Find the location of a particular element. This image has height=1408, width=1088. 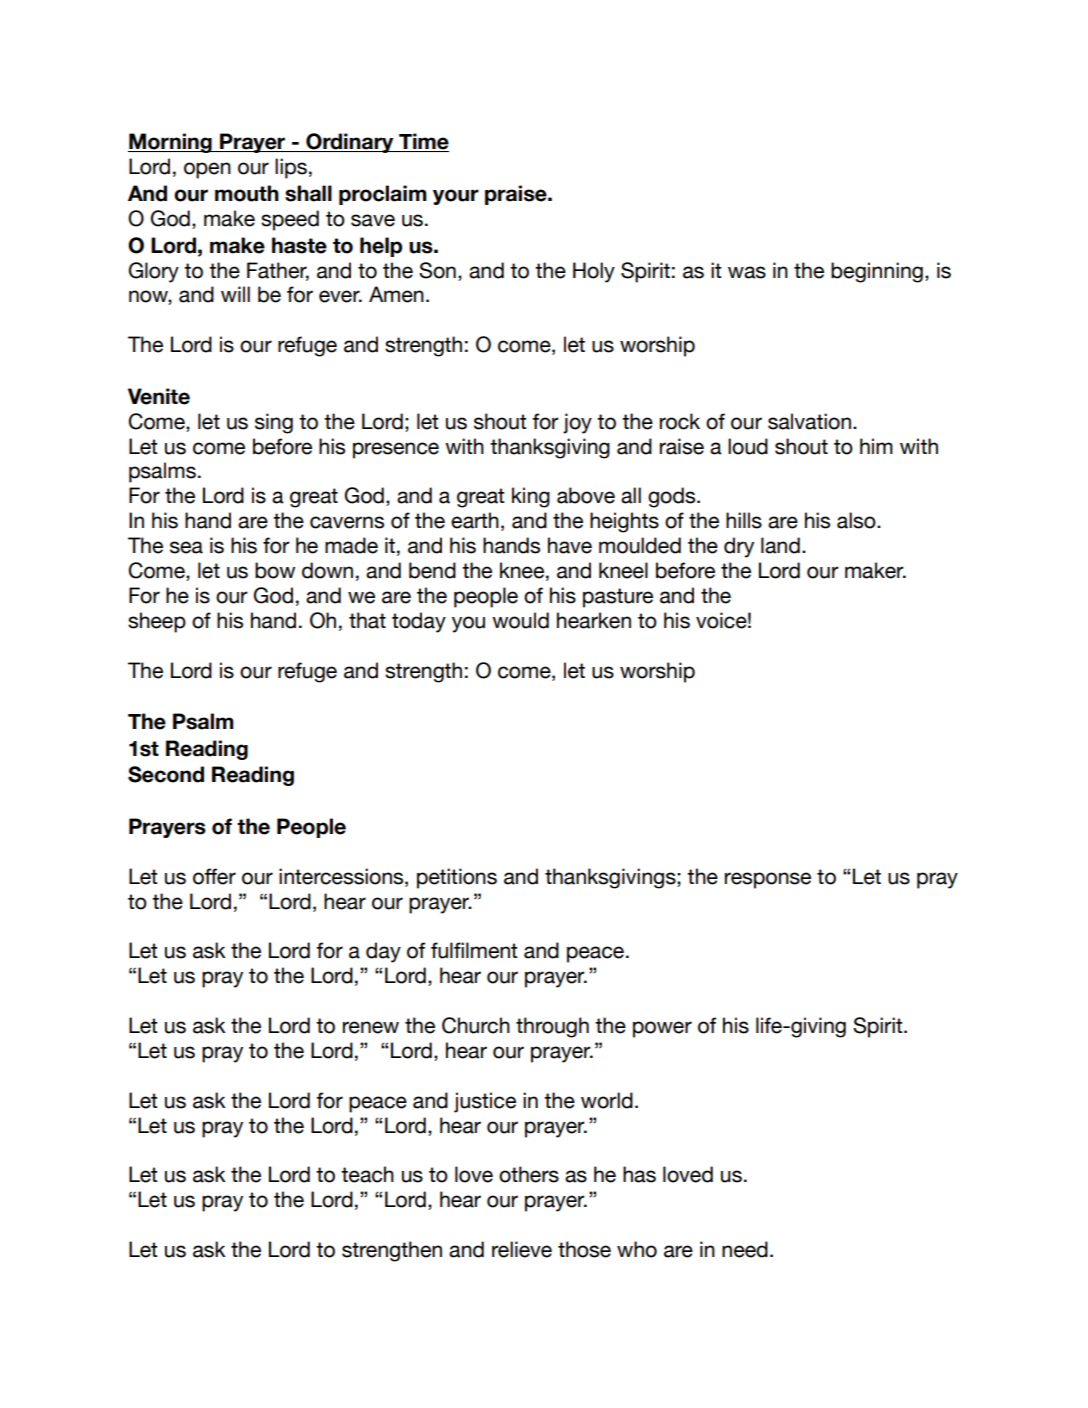

your is located at coordinates (456, 197).
